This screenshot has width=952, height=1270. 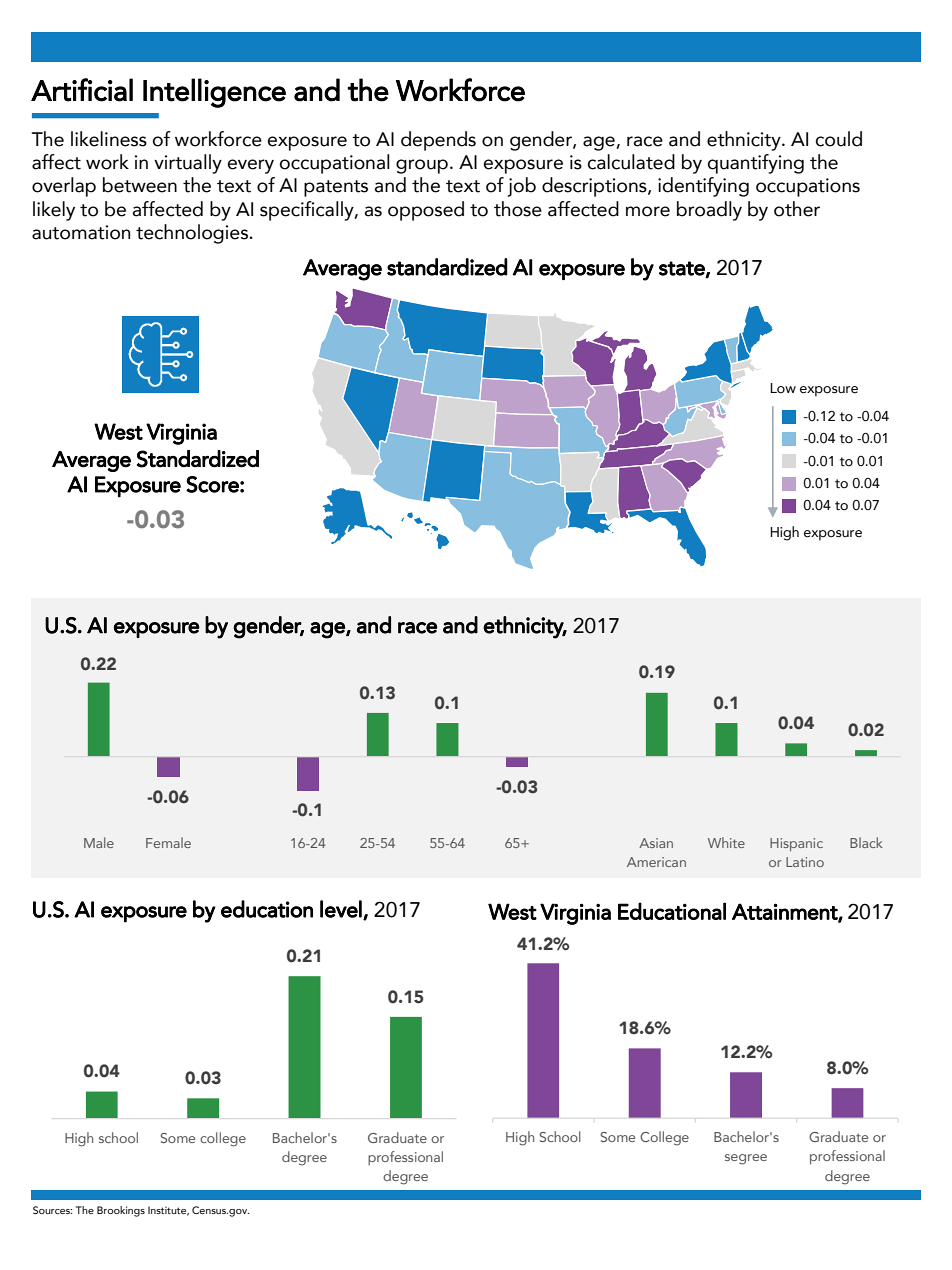 I want to click on depends, so click(x=438, y=141).
